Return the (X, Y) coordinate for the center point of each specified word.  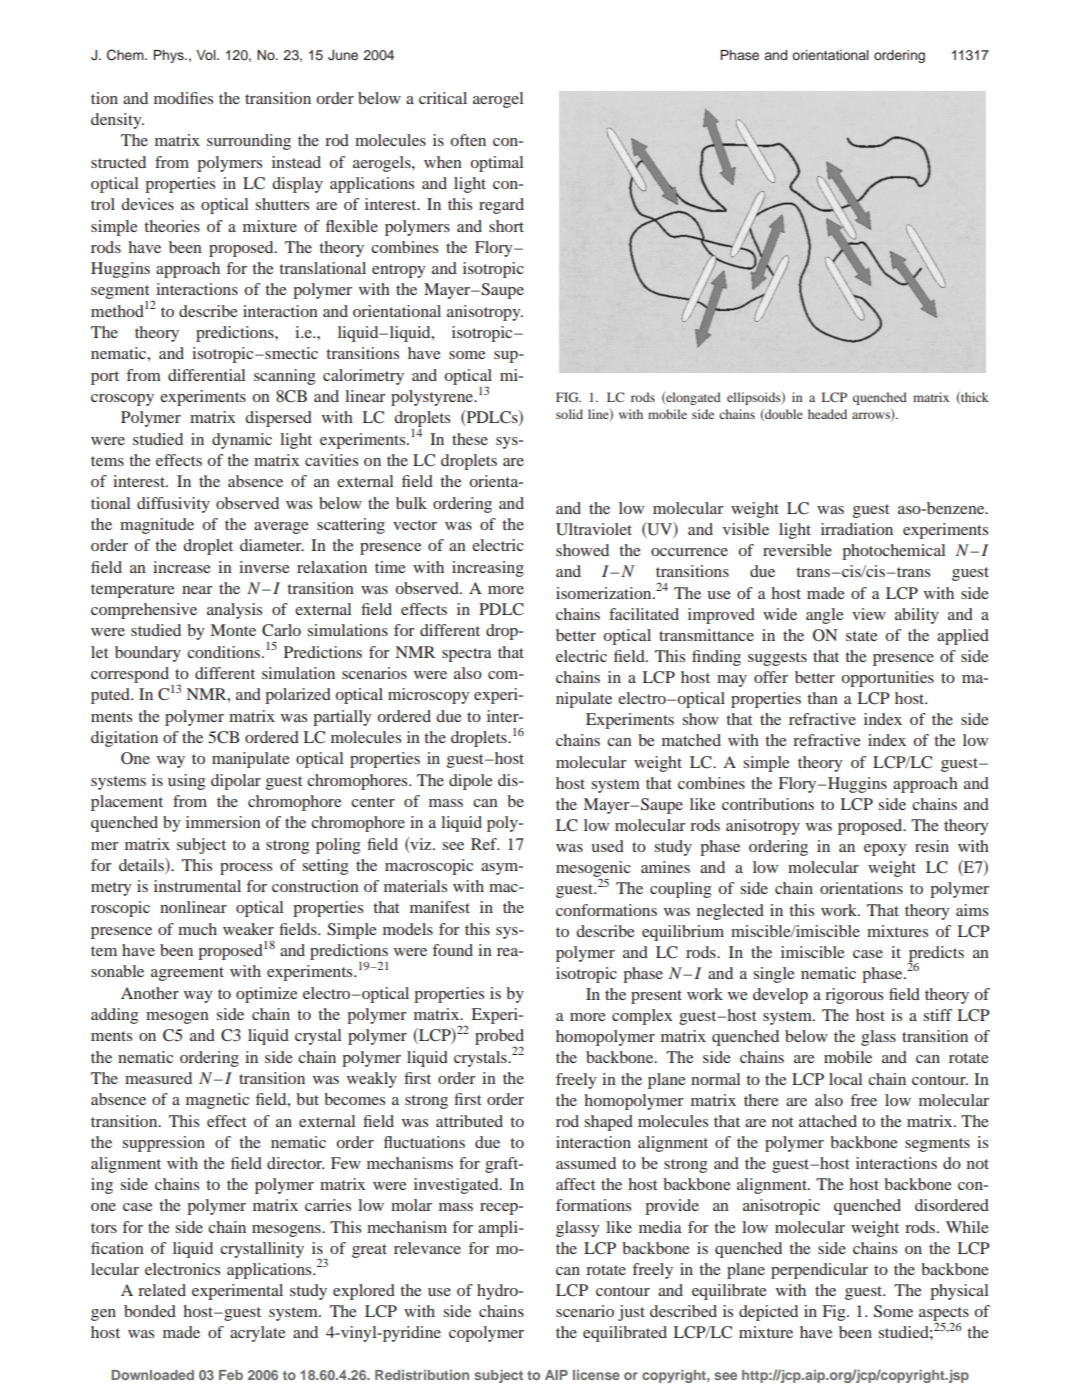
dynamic (242, 441)
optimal (496, 164)
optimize (267, 995)
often (468, 140)
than (822, 698)
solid (569, 414)
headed (827, 414)
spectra (467, 655)
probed (499, 1038)
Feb (231, 1375)
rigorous (854, 996)
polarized (298, 696)
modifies (183, 98)
